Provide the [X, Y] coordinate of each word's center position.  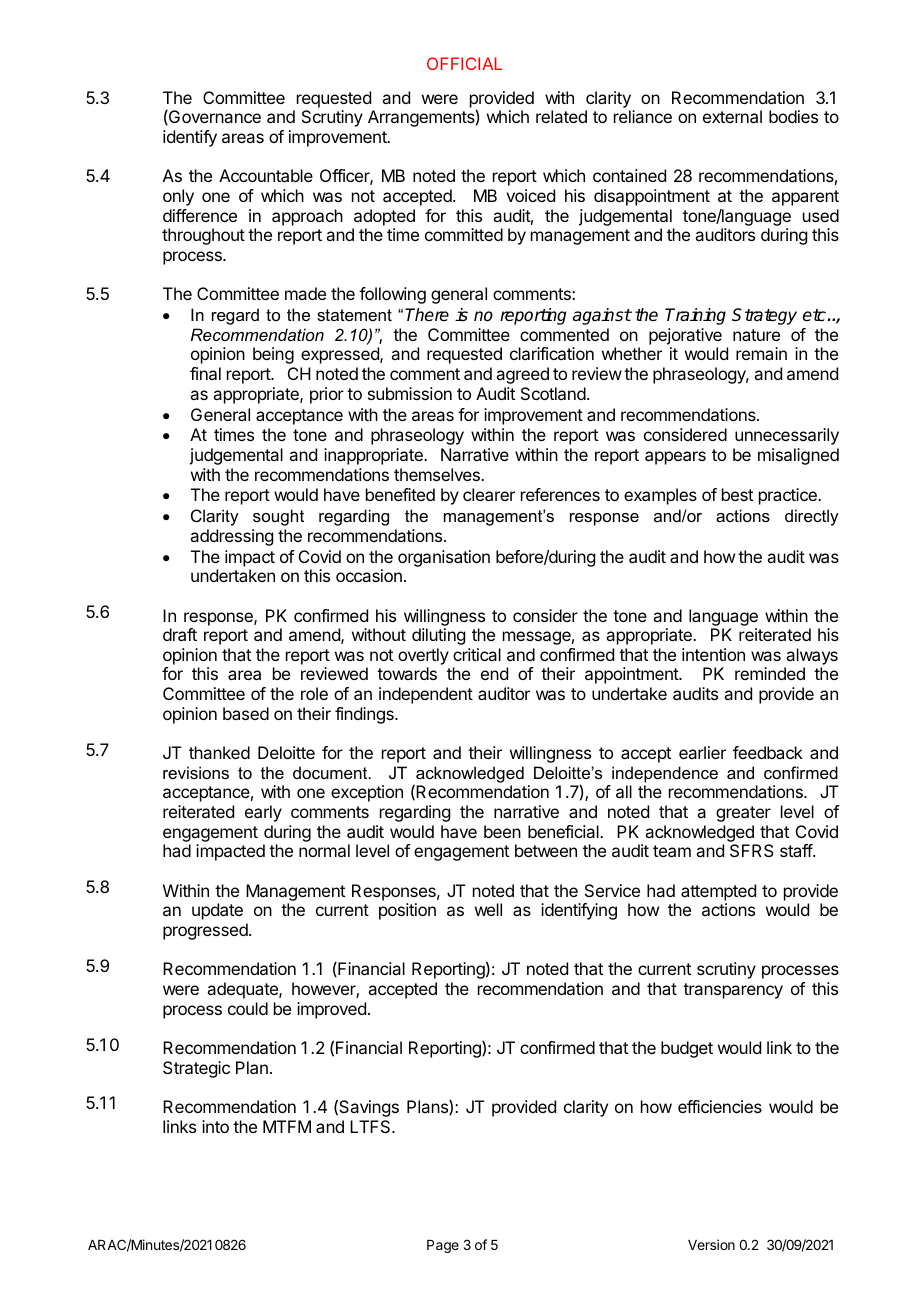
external [732, 116]
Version [711, 1244]
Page [443, 1246]
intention [713, 654]
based [246, 713]
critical [477, 654]
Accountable [266, 175]
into [215, 1126]
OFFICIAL [464, 63]
